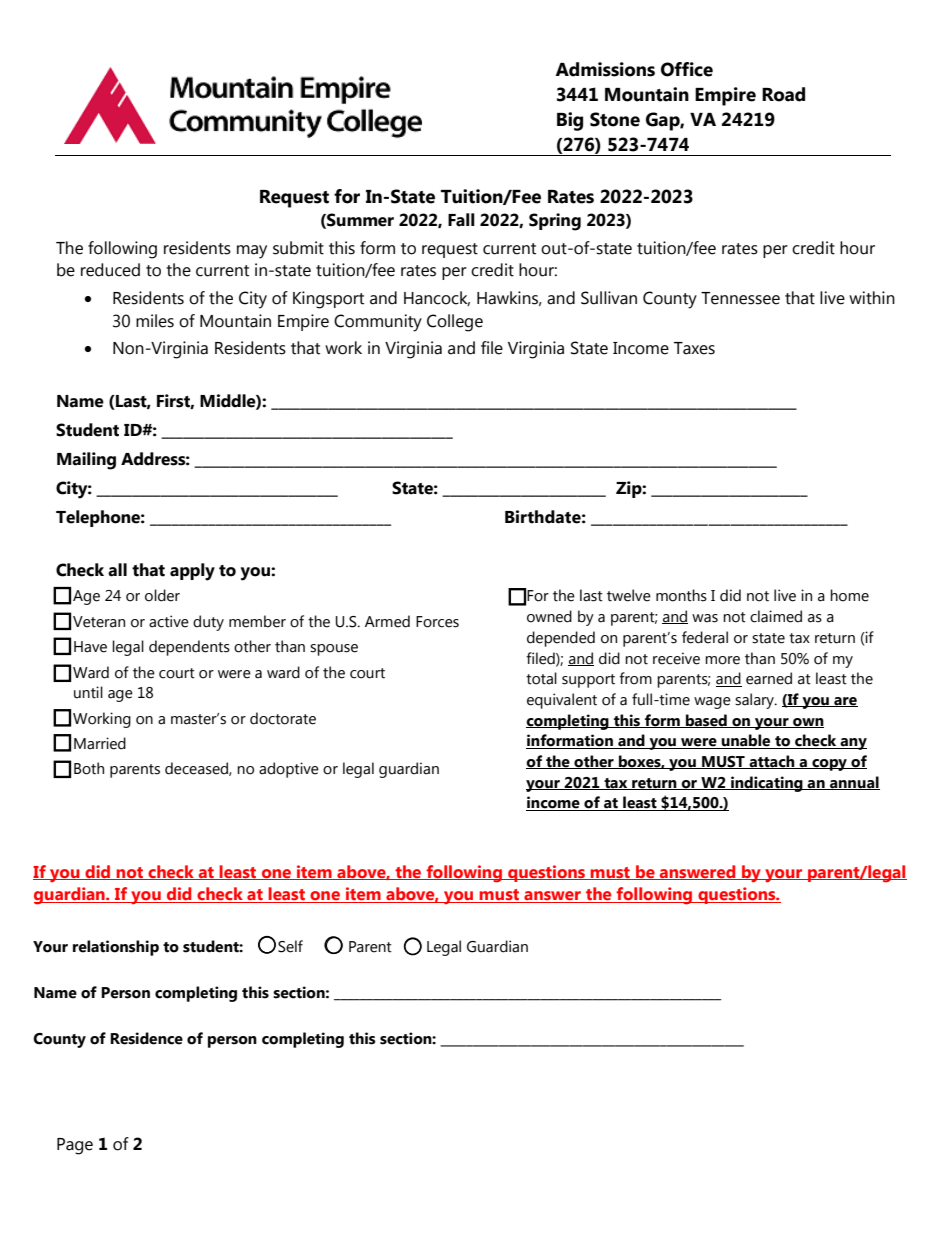 Image resolution: width=952 pixels, height=1233 pixels. Describe the element at coordinates (75, 1146) in the screenshot. I see `Page` at that location.
